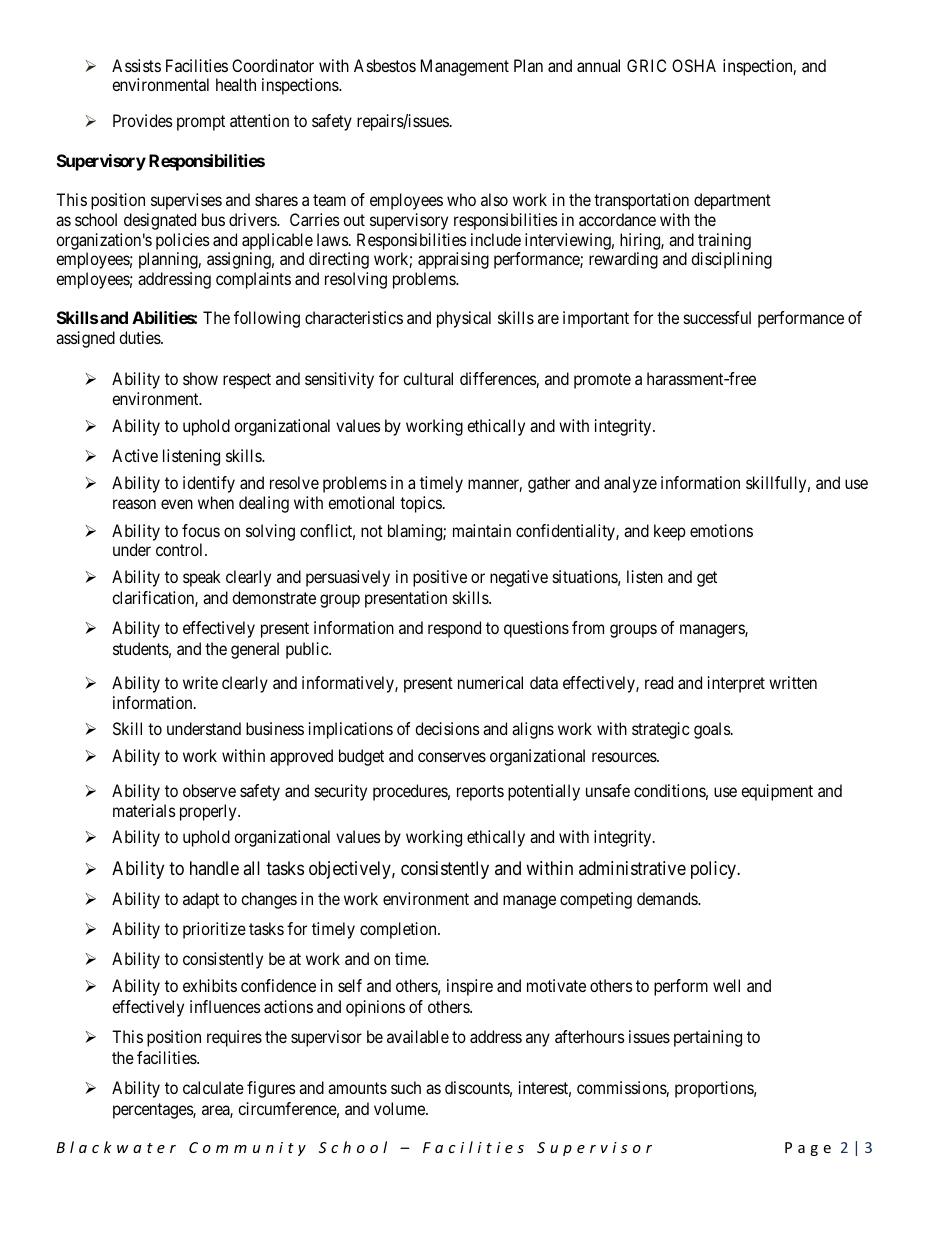  What do you see at coordinates (694, 65) in the screenshot?
I see `OSHA` at bounding box center [694, 65].
